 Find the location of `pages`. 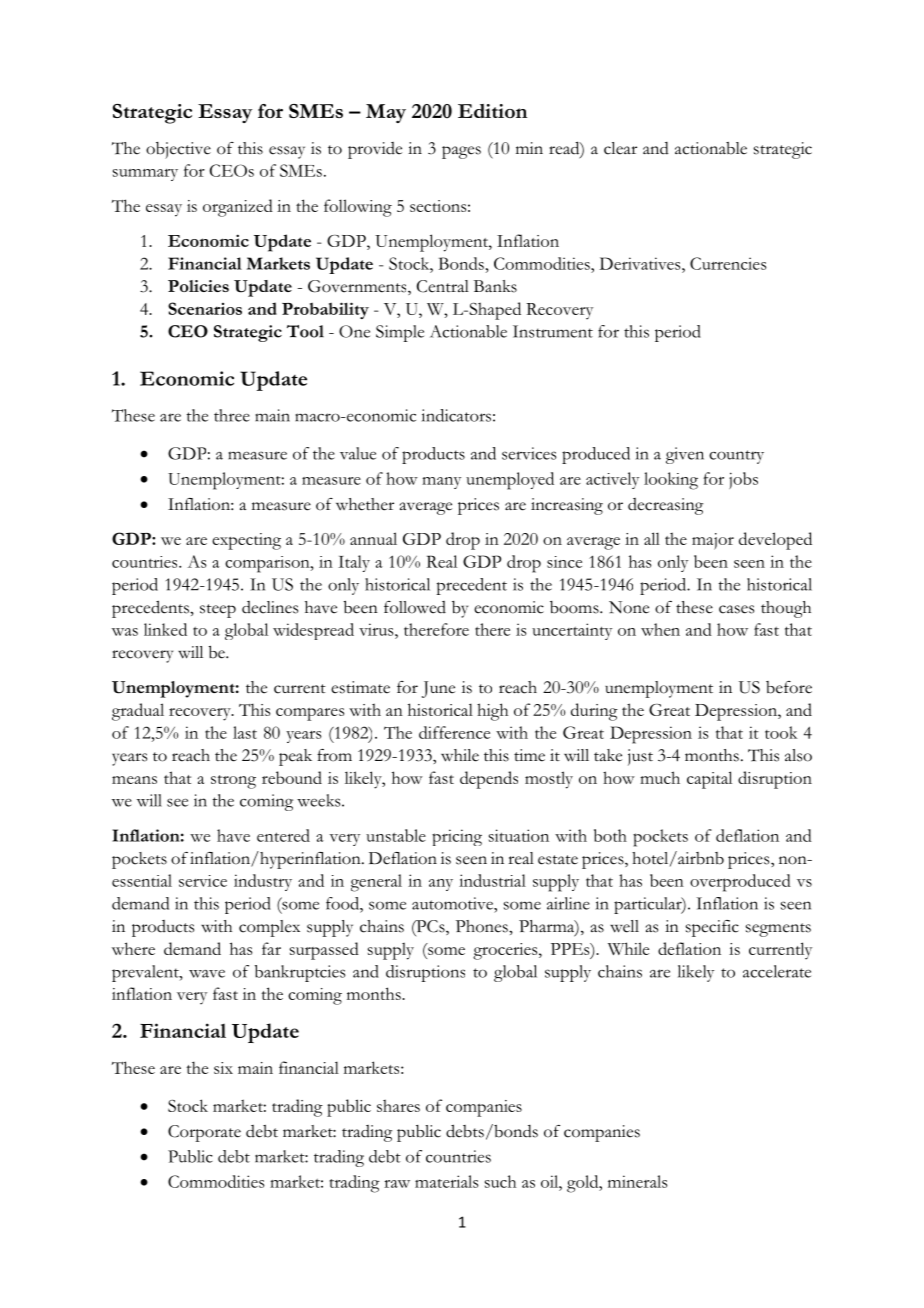

pages is located at coordinates (461, 152).
